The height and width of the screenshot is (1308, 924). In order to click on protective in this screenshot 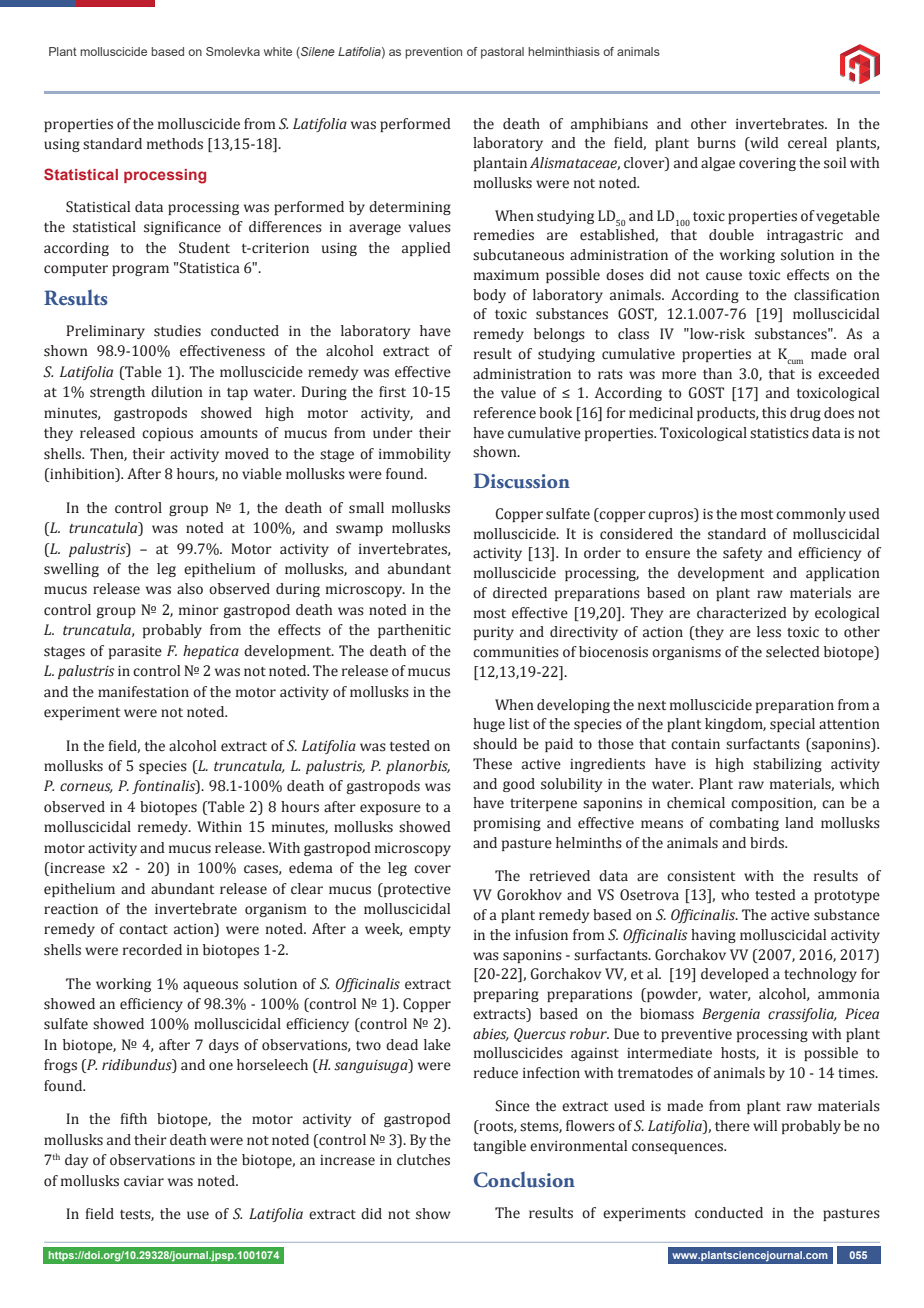, I will do `click(416, 890)`.
